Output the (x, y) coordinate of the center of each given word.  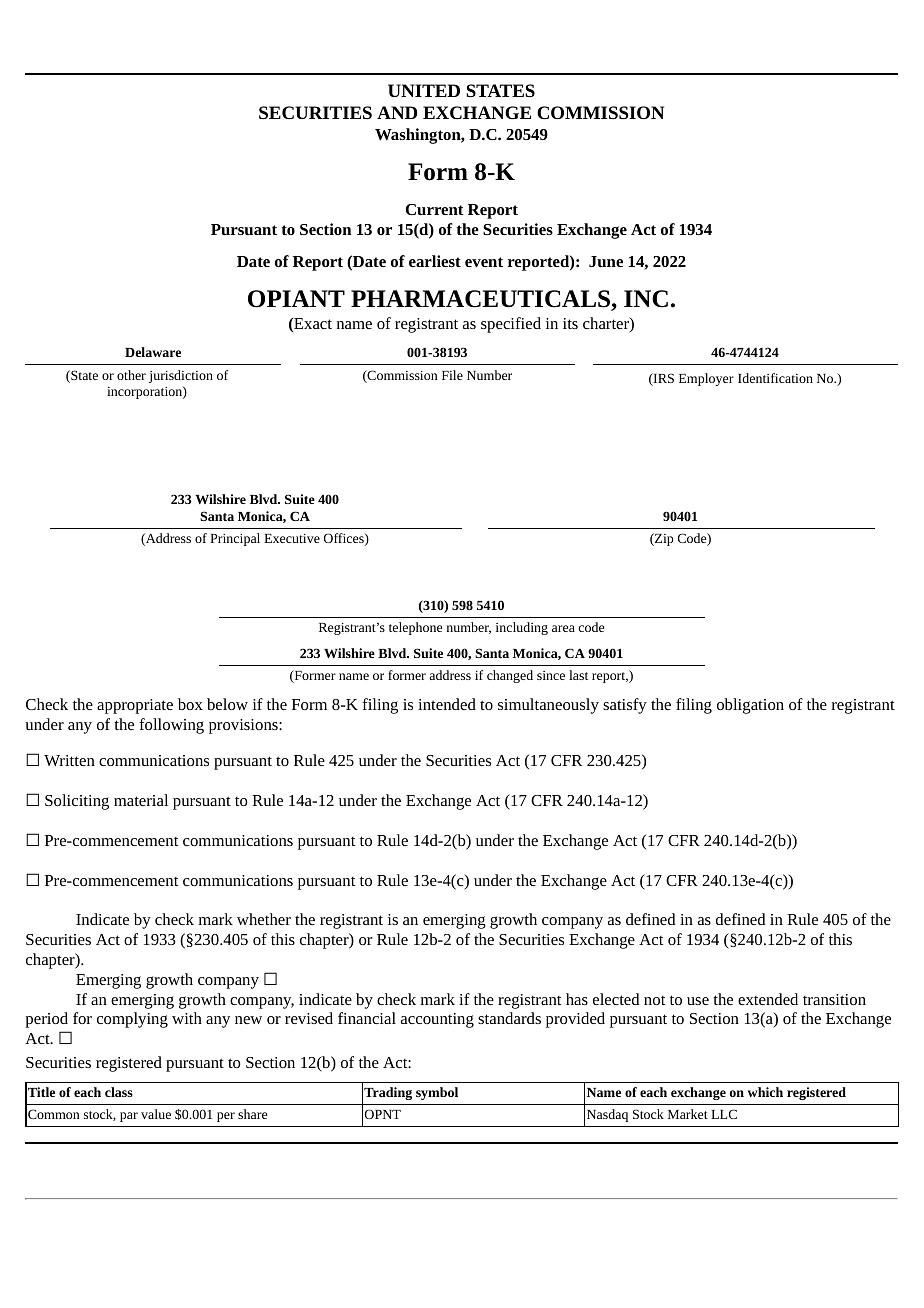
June (606, 261)
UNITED (424, 90)
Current (435, 209)
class (119, 1092)
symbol (437, 1093)
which (765, 1092)
